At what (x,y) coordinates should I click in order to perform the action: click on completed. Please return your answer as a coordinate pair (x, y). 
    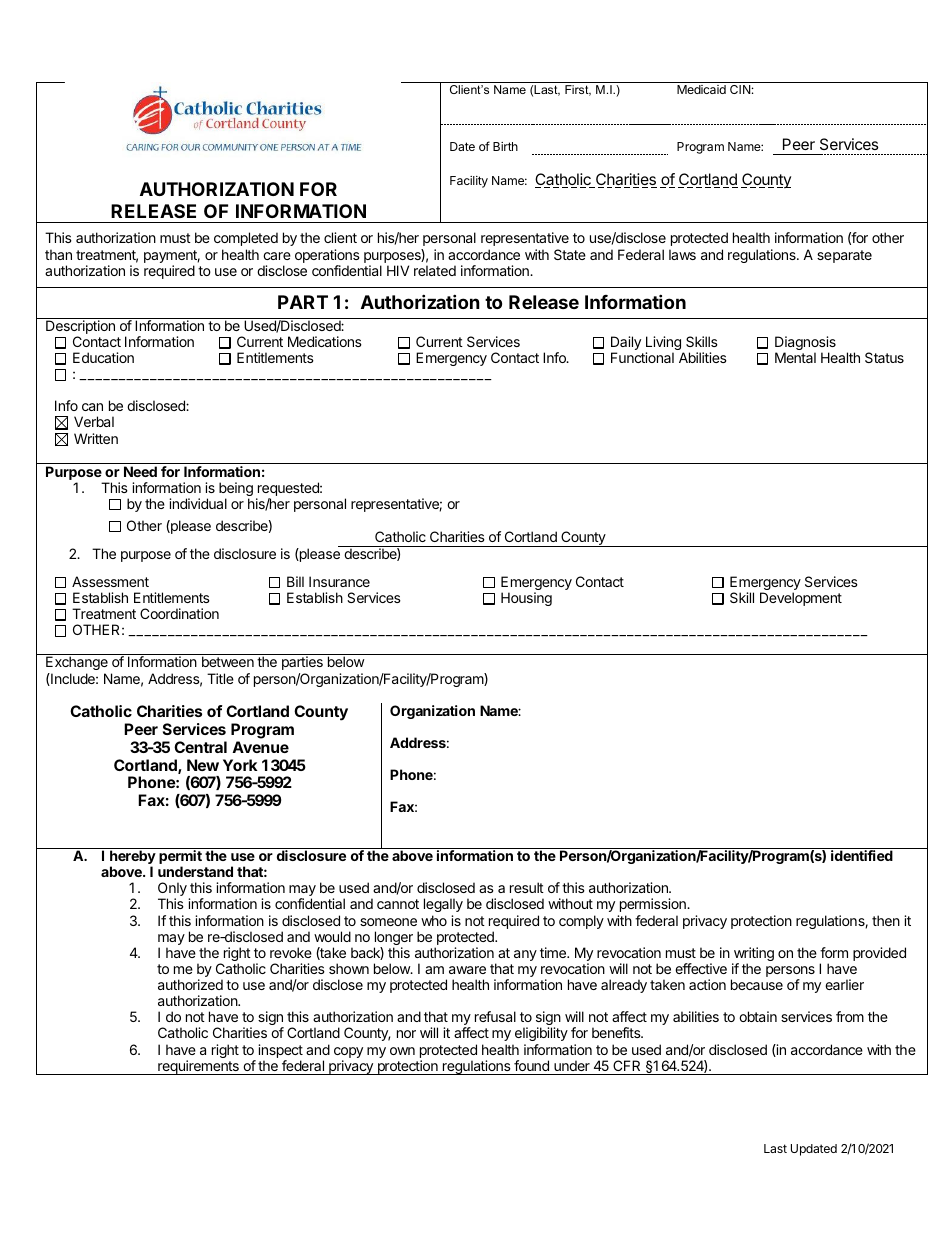
    Looking at the image, I should click on (246, 239).
